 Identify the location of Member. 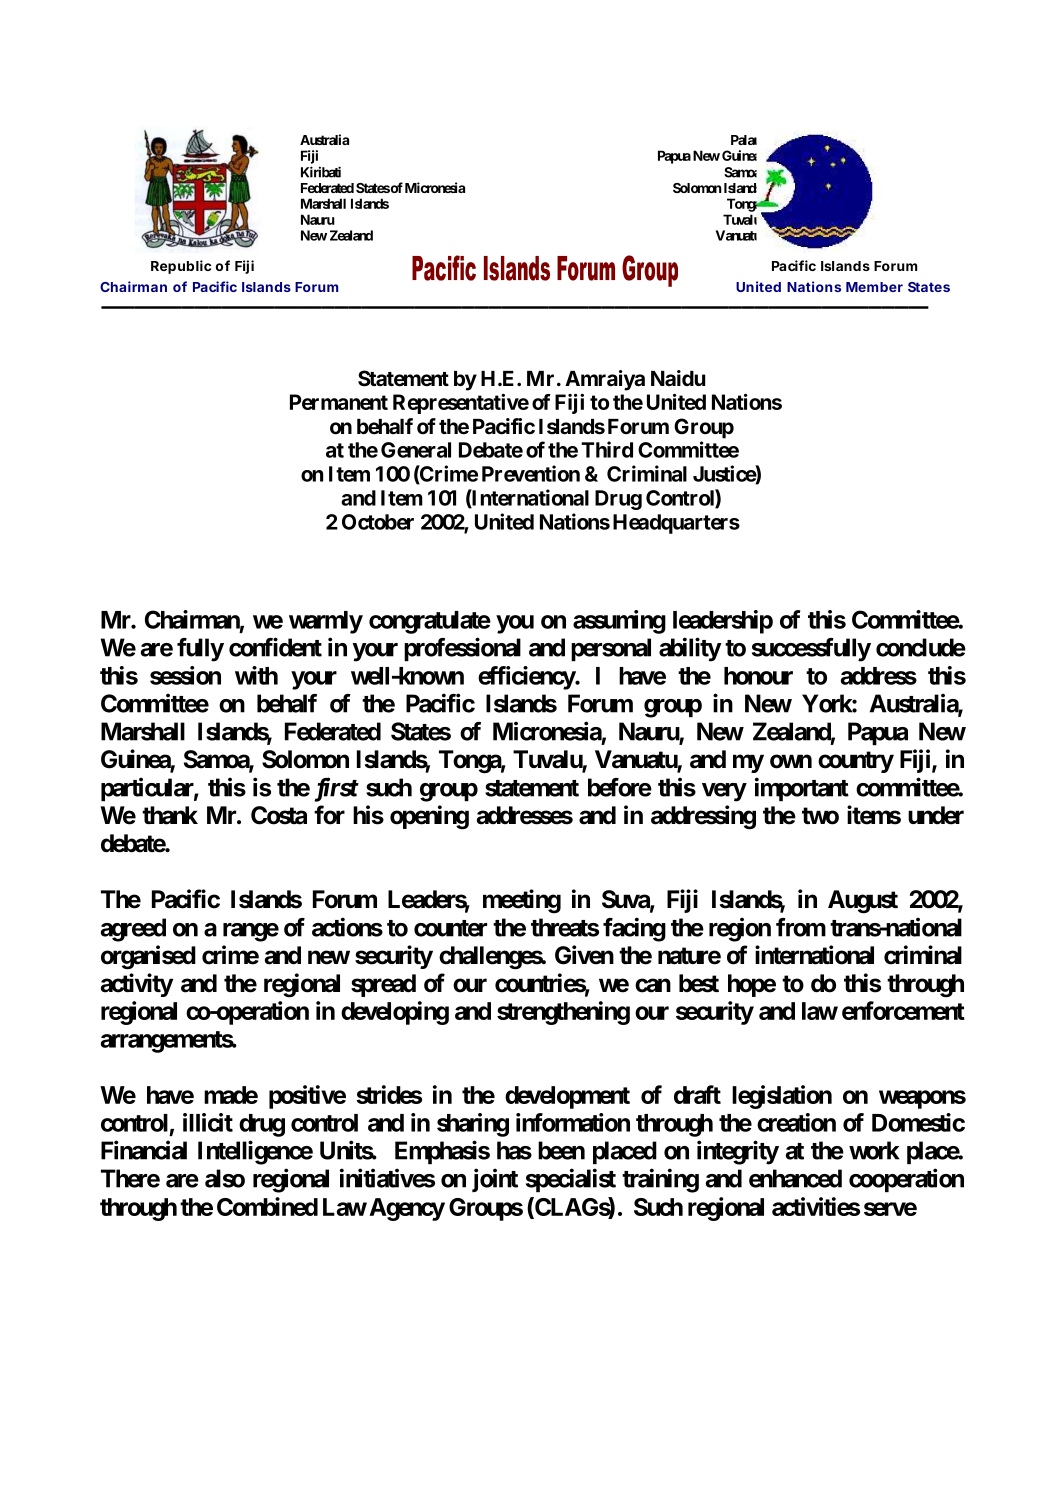
(874, 287).
